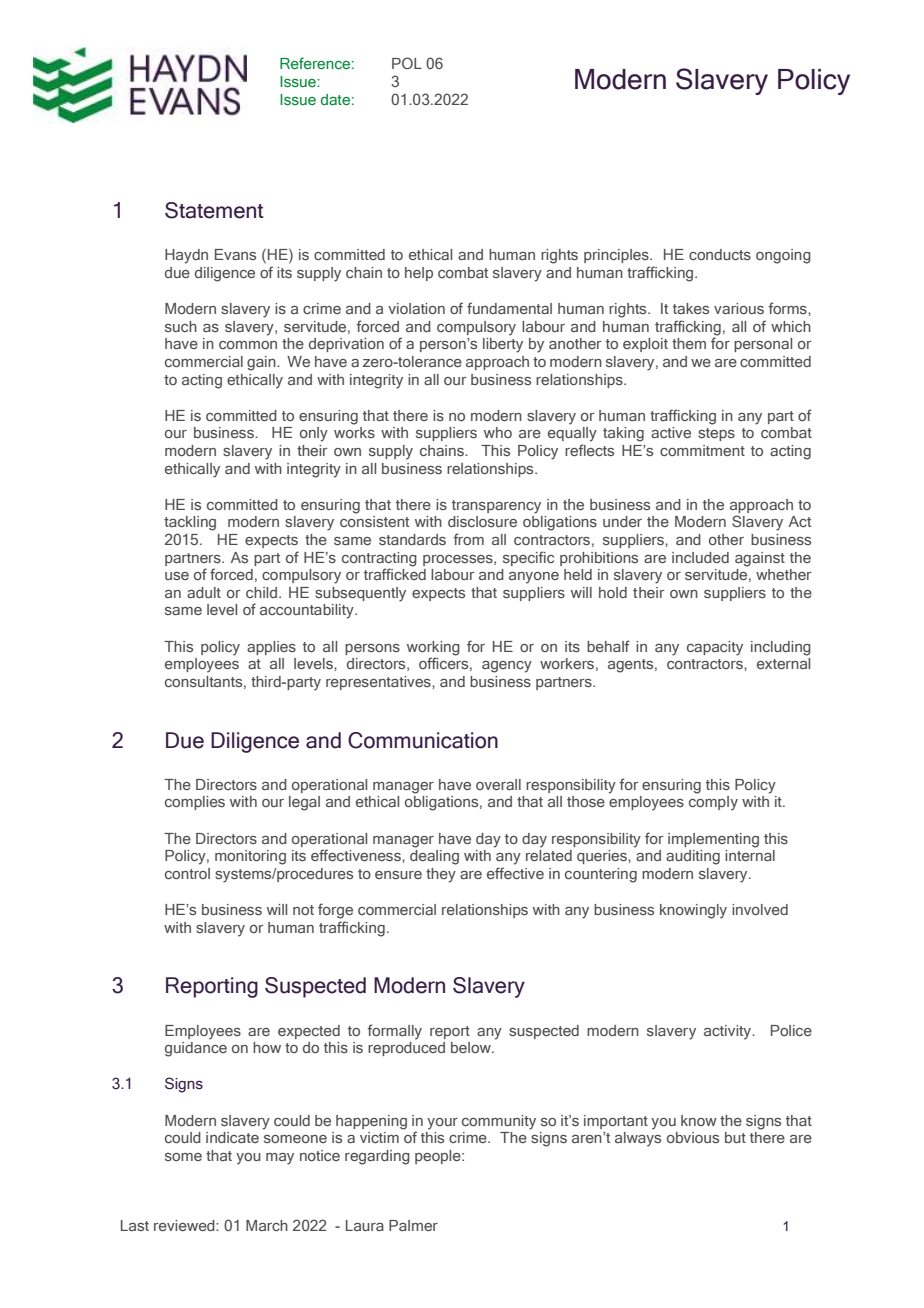 This screenshot has width=924, height=1308. Describe the element at coordinates (235, 254) in the screenshot. I see `Evans` at that location.
